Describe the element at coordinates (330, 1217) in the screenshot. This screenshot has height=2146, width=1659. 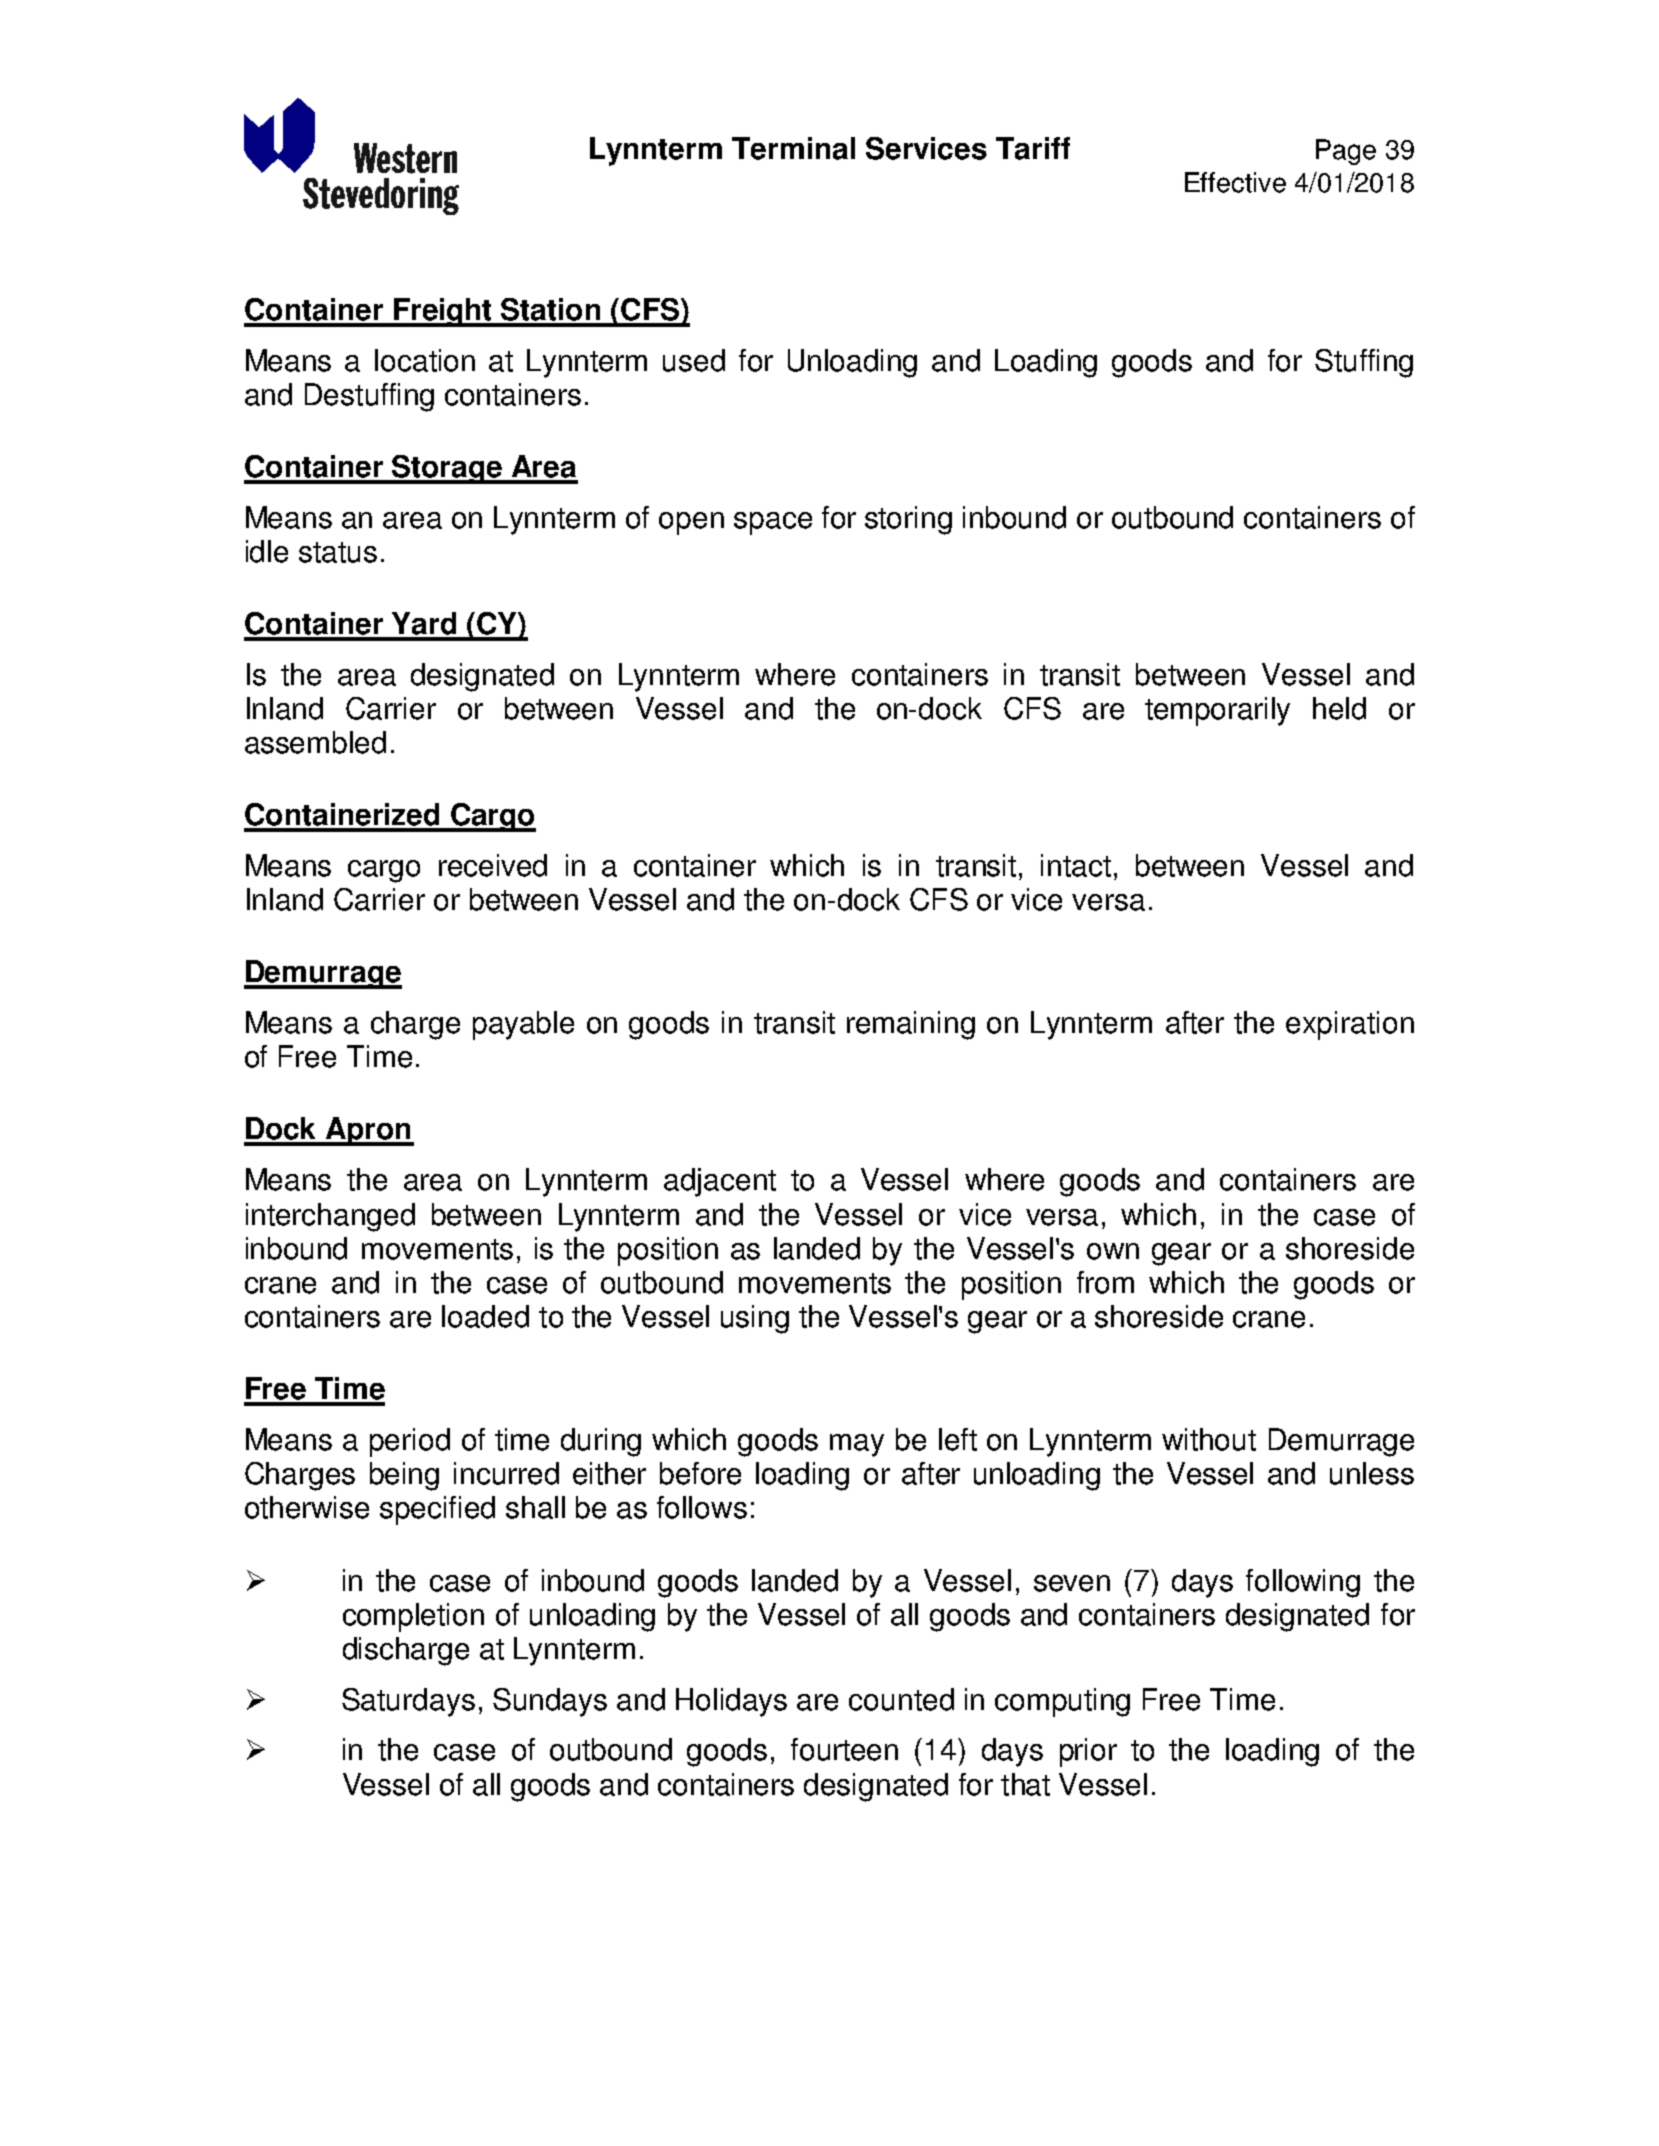
I see `interchanged` at that location.
